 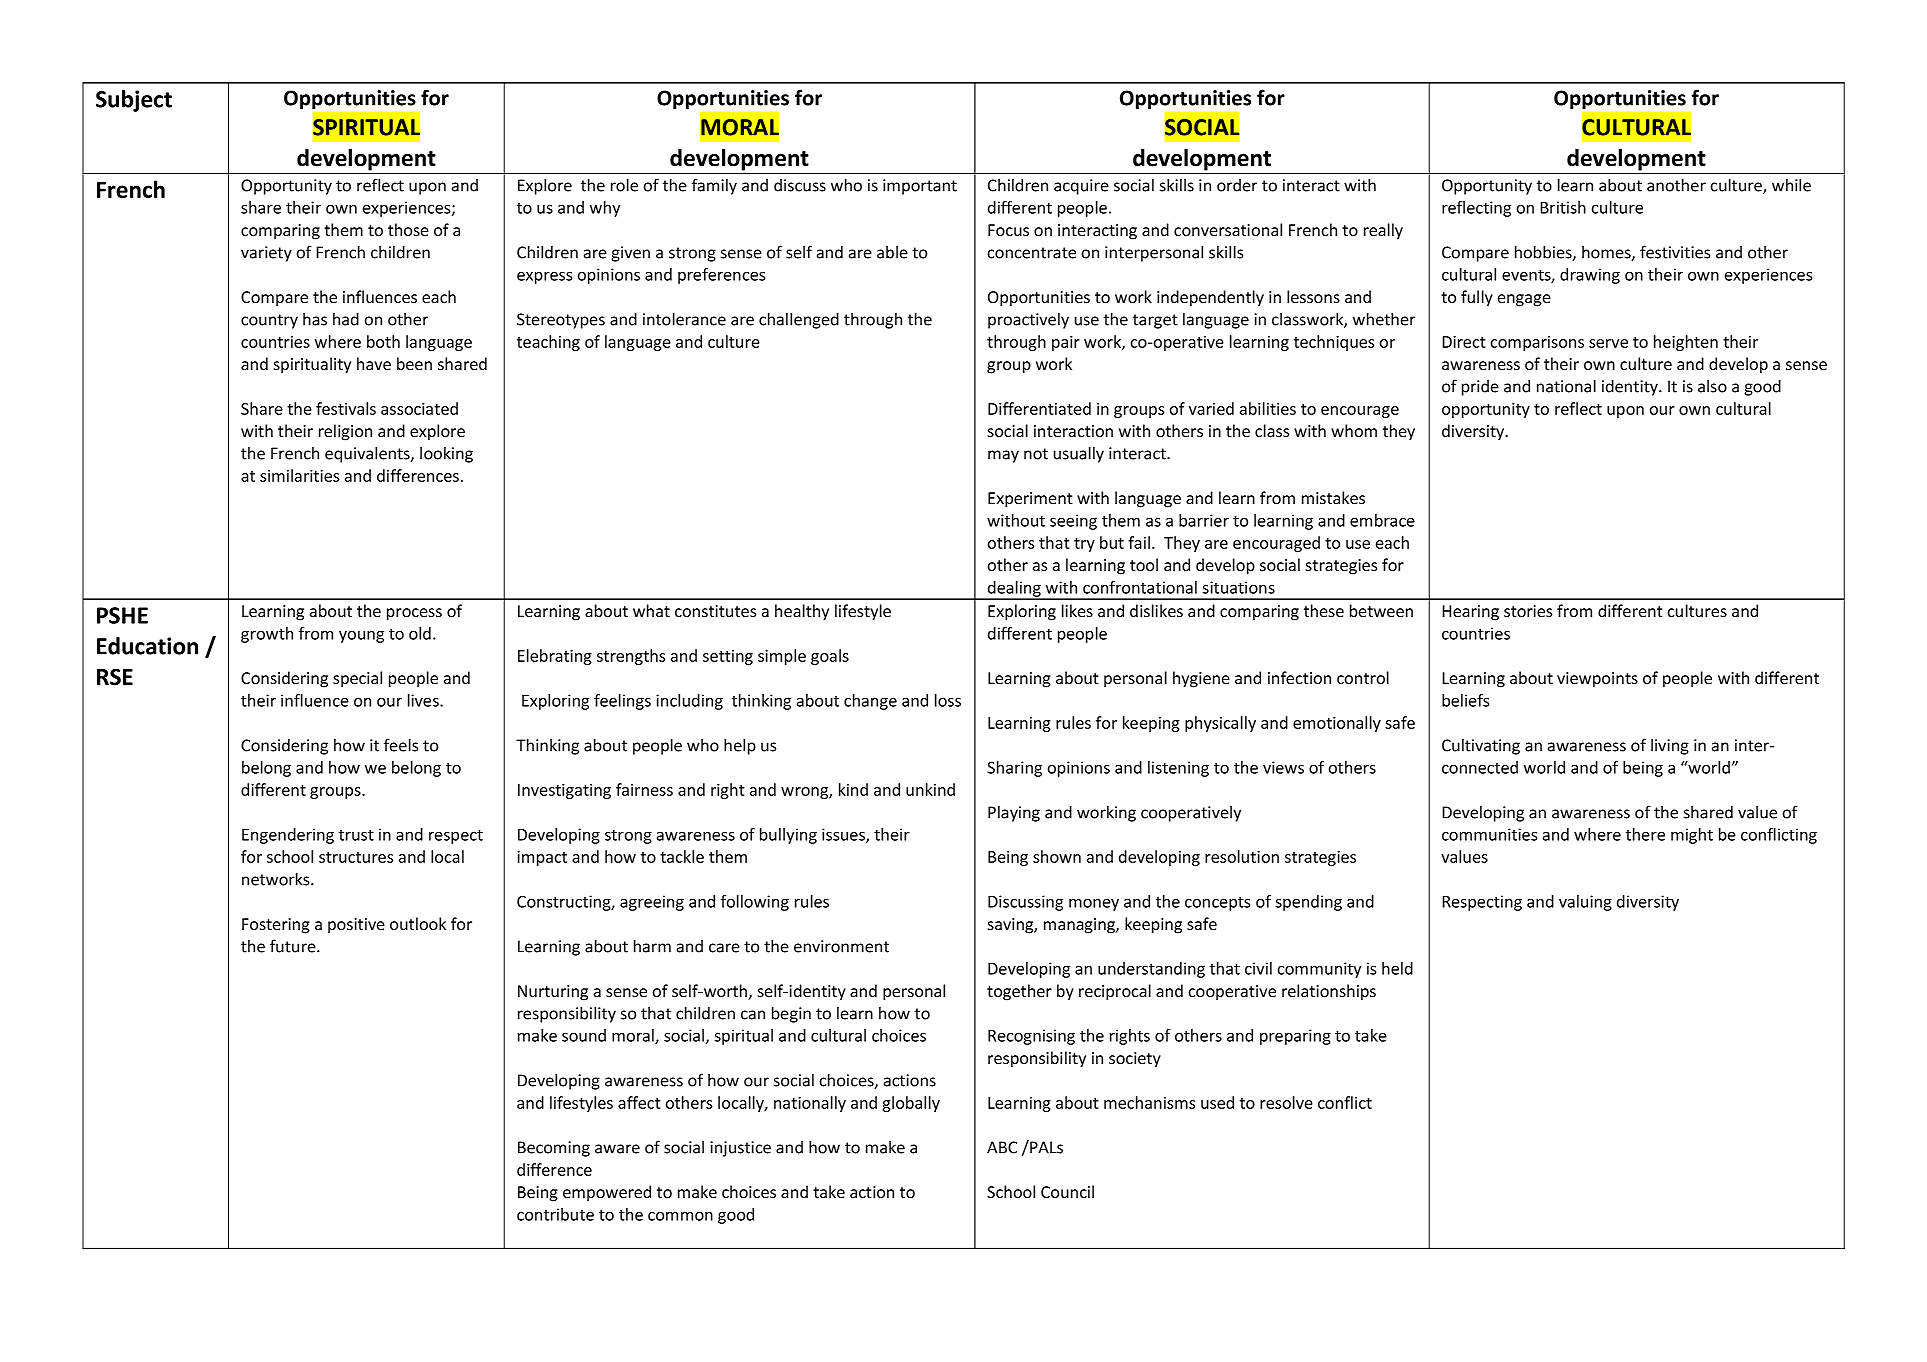 What do you see at coordinates (920, 187) in the screenshot?
I see `important` at bounding box center [920, 187].
